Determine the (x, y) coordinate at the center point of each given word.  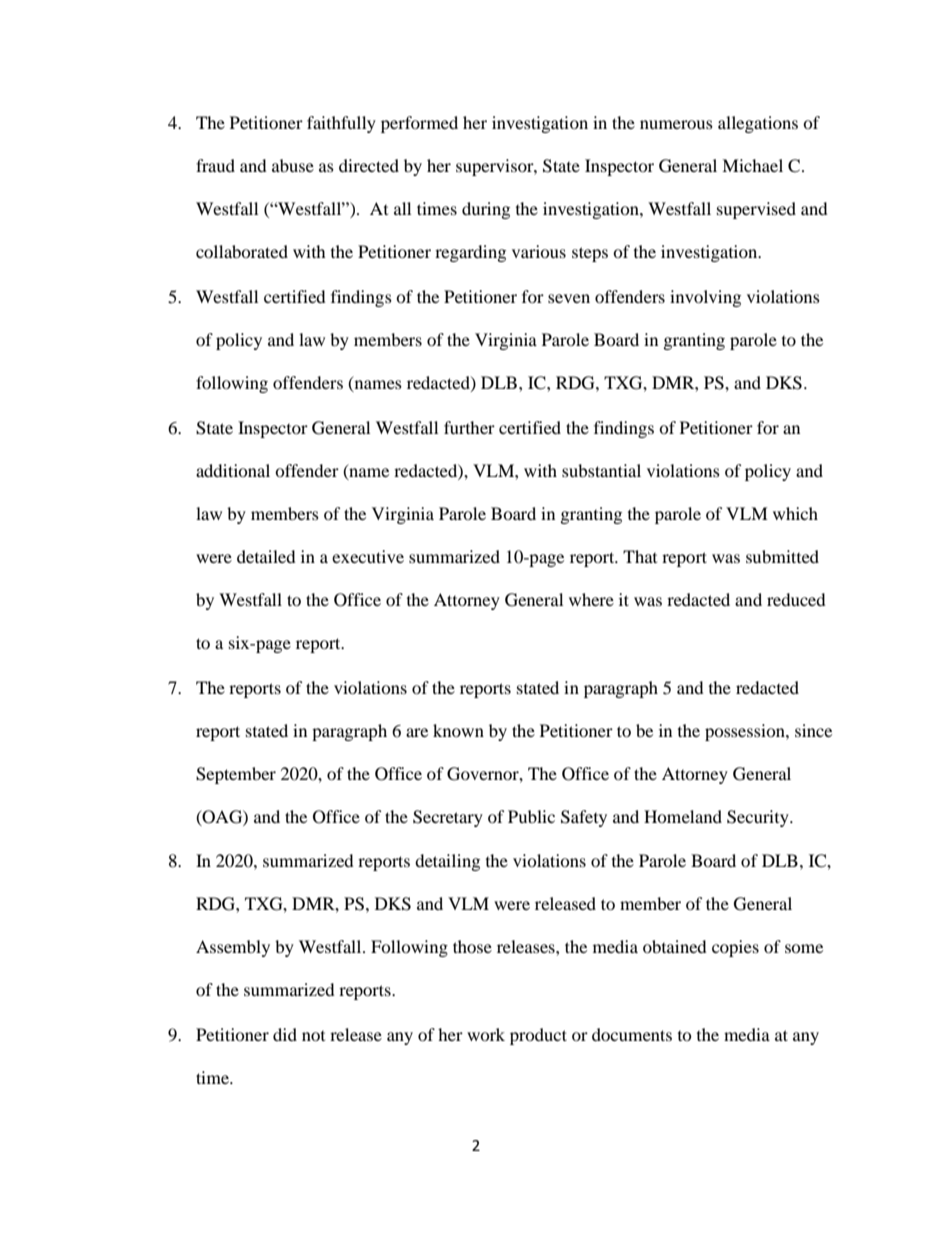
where (591, 599)
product (538, 1036)
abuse (293, 165)
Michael (752, 165)
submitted (782, 556)
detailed (266, 556)
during (486, 210)
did (285, 1034)
